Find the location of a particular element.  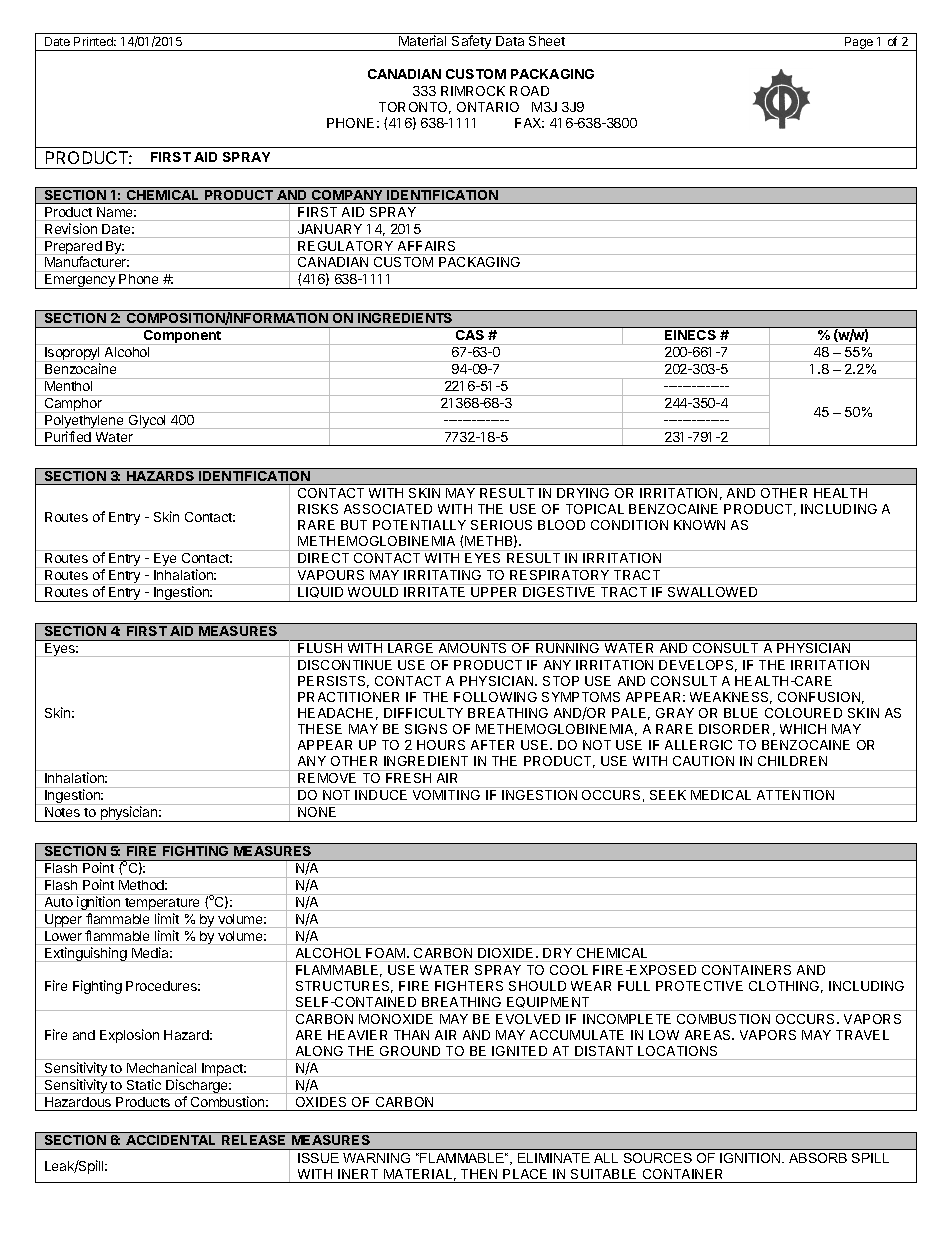

Safety is located at coordinates (472, 43).
